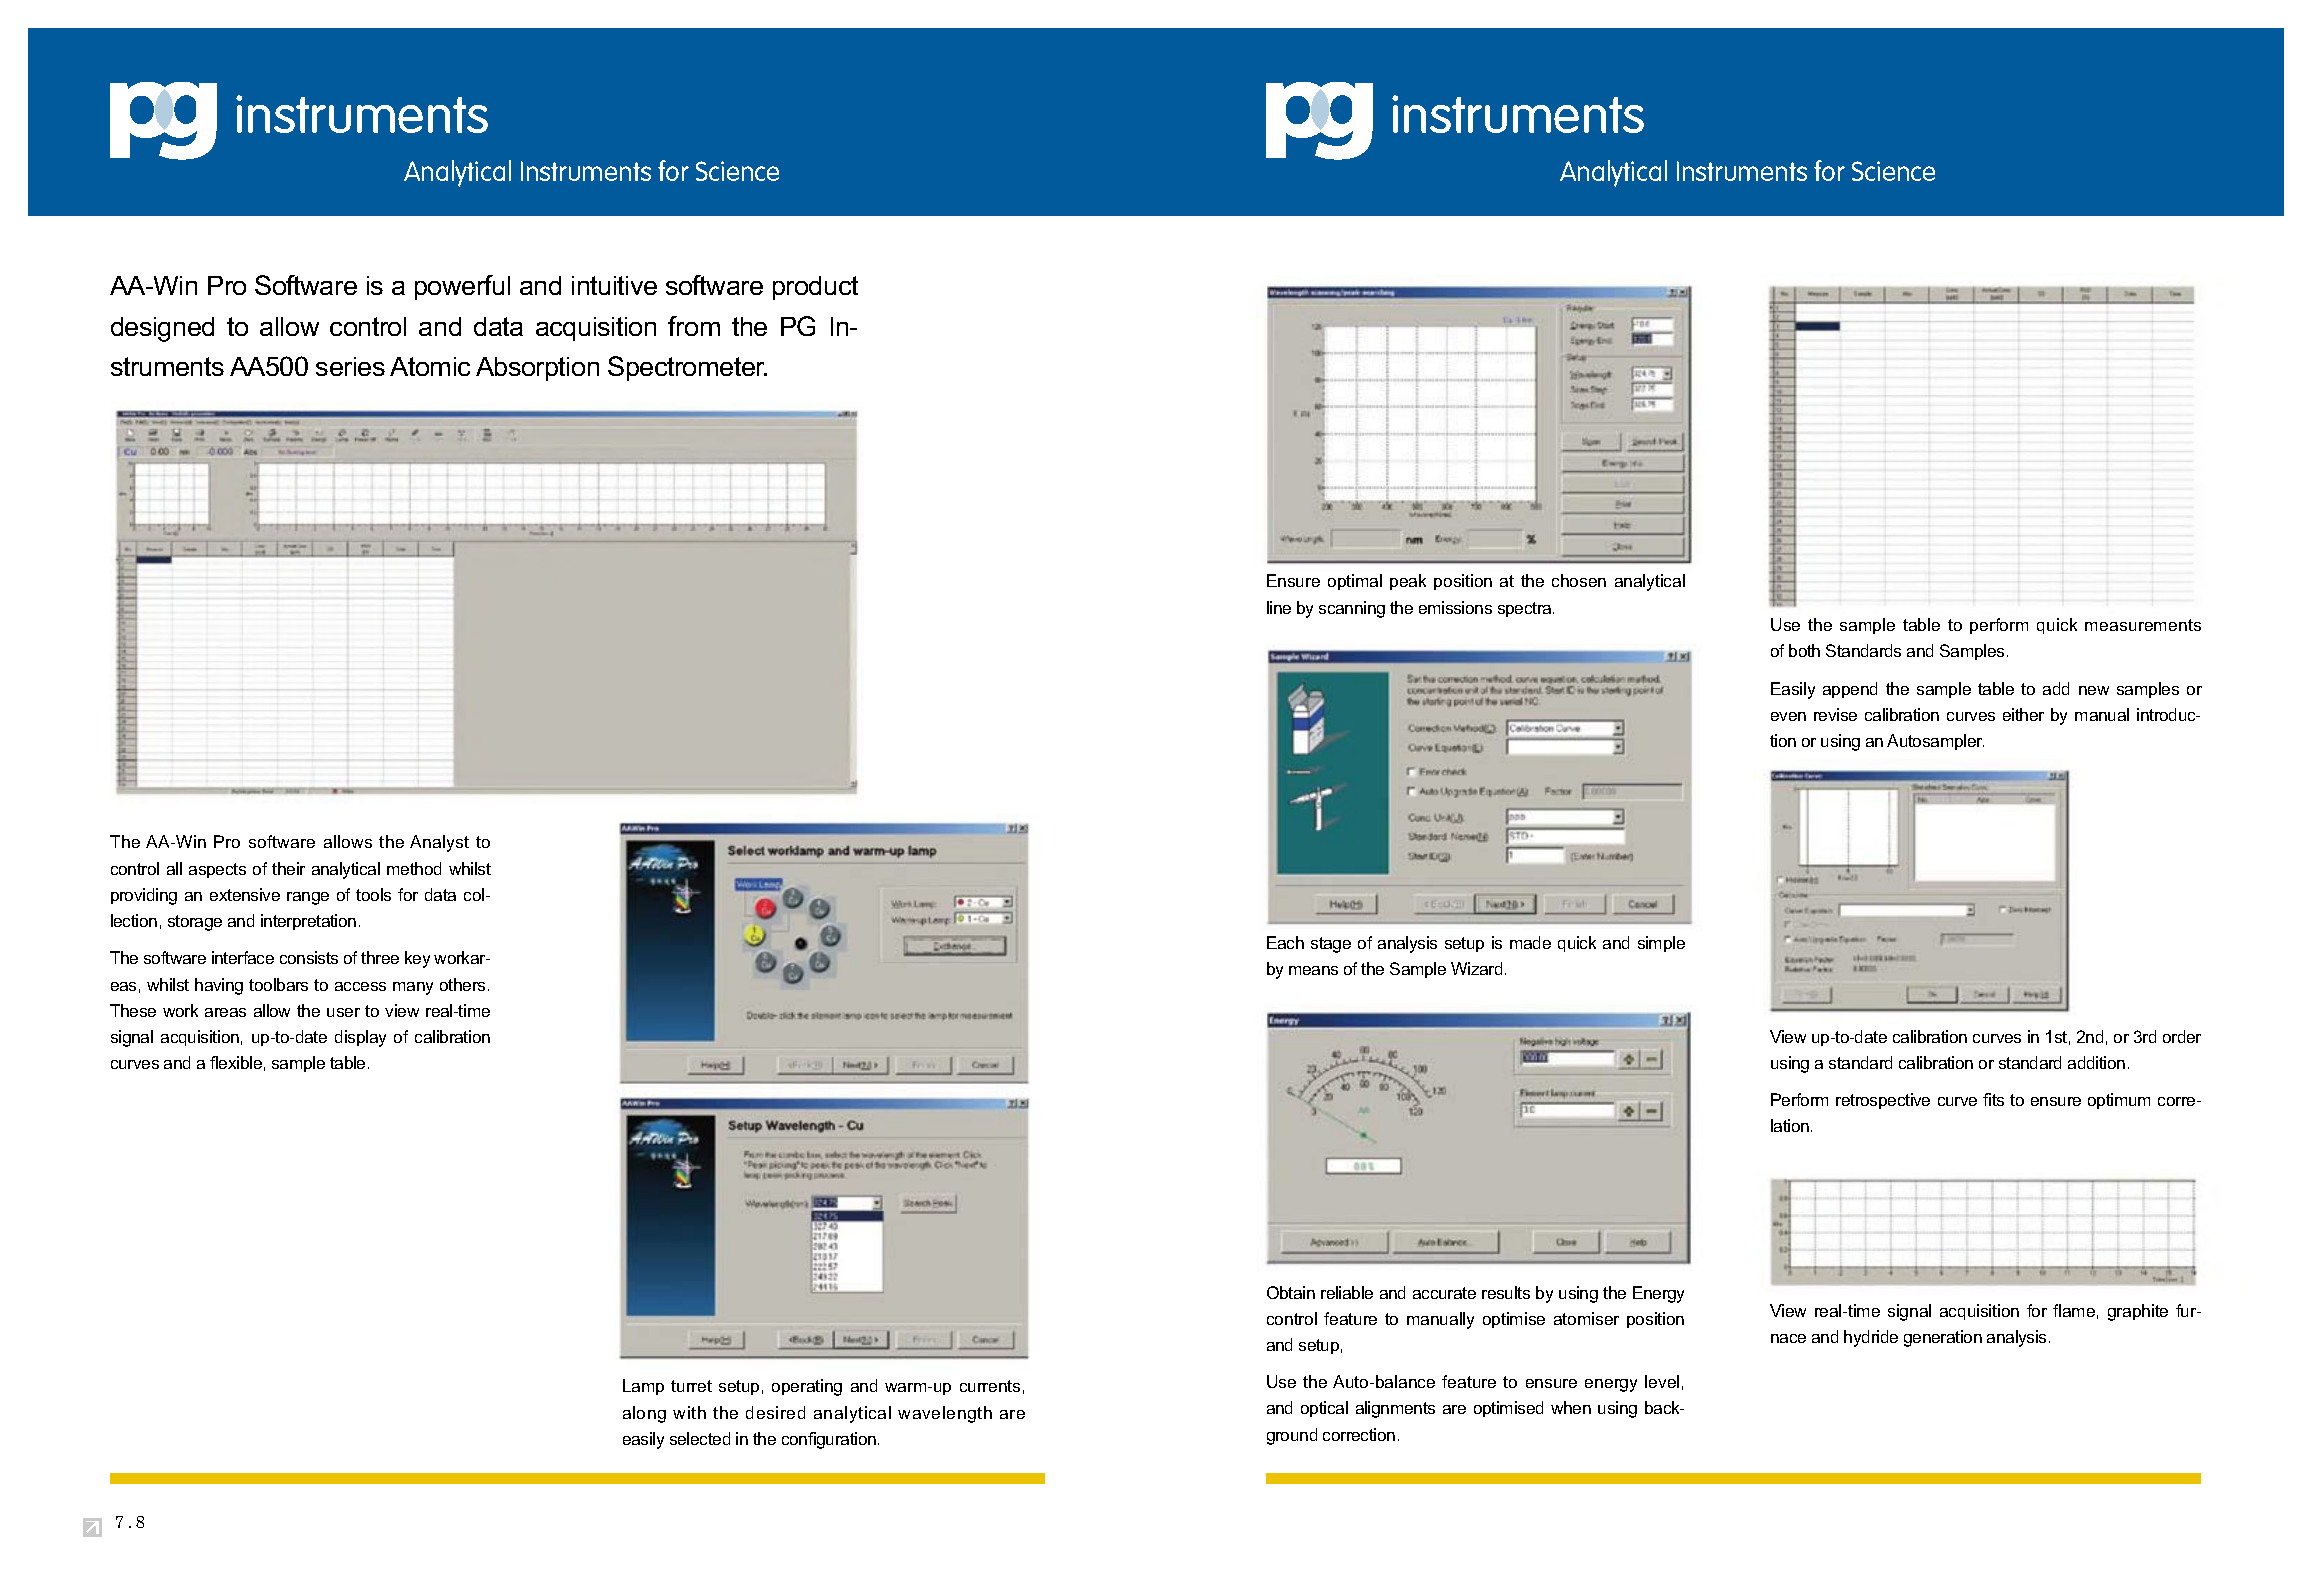  I want to click on simple, so click(1661, 944).
